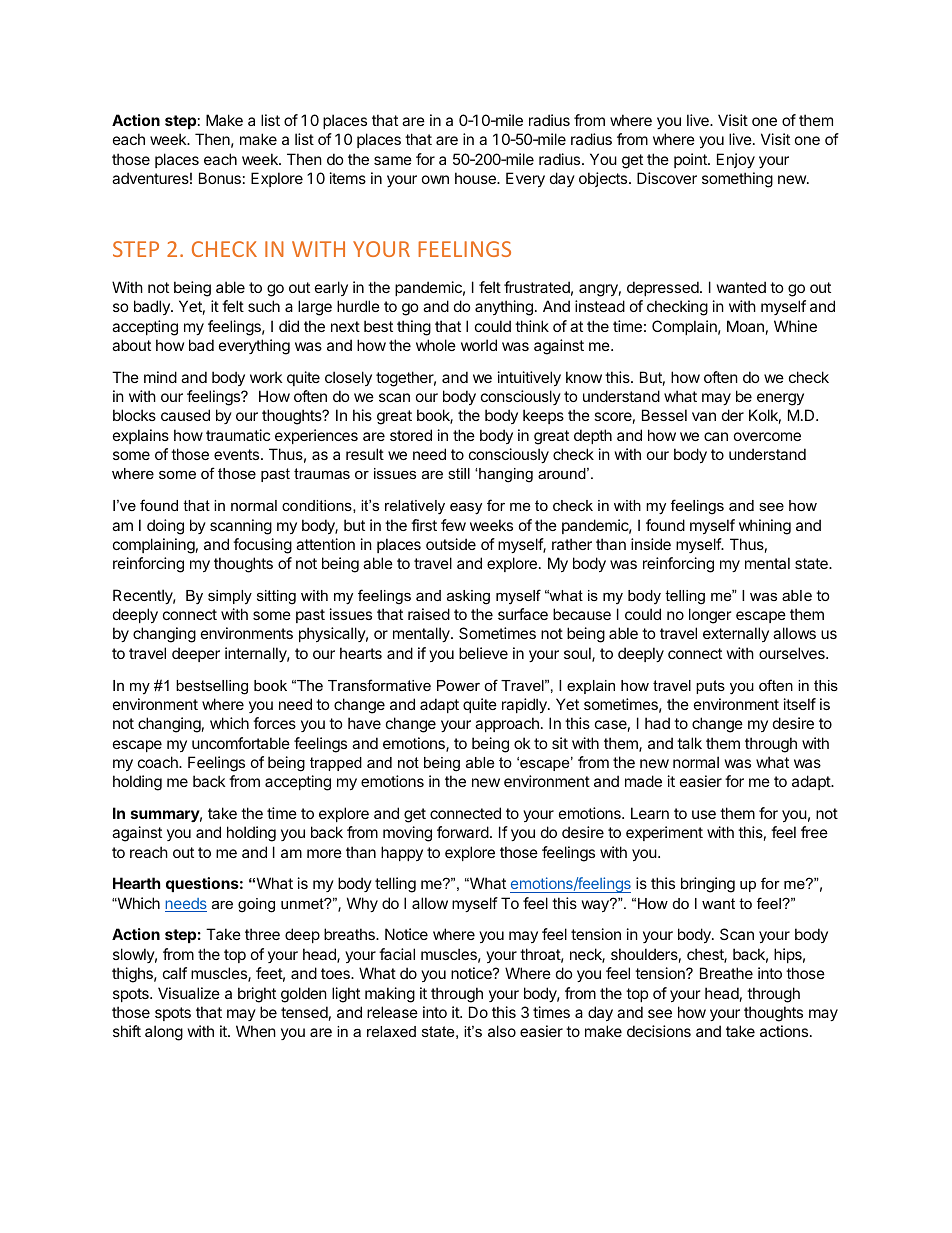 The height and width of the screenshot is (1233, 952). I want to click on asking, so click(468, 597).
